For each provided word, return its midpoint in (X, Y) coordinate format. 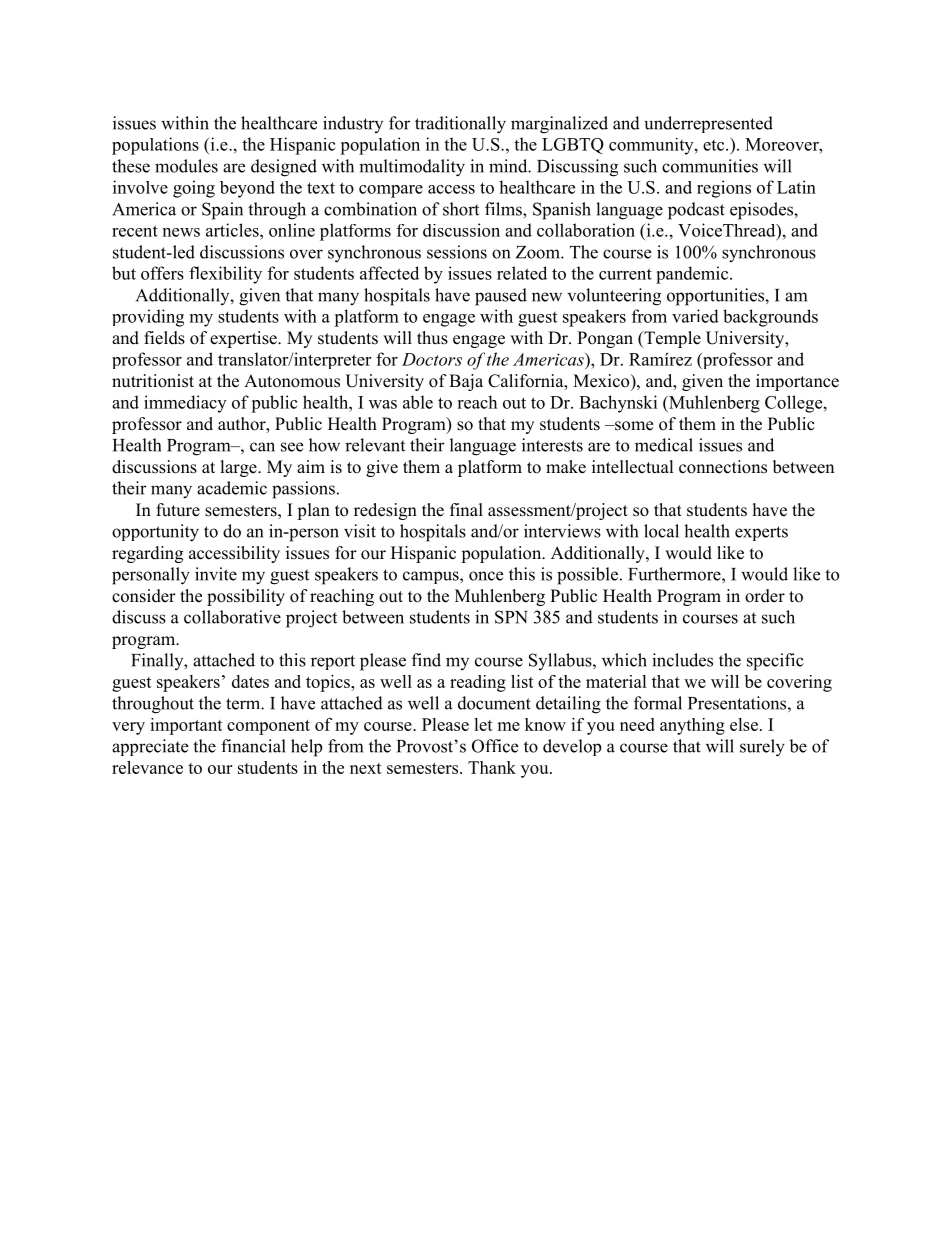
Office (495, 746)
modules (186, 166)
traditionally (460, 125)
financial (253, 746)
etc (715, 145)
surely (762, 748)
